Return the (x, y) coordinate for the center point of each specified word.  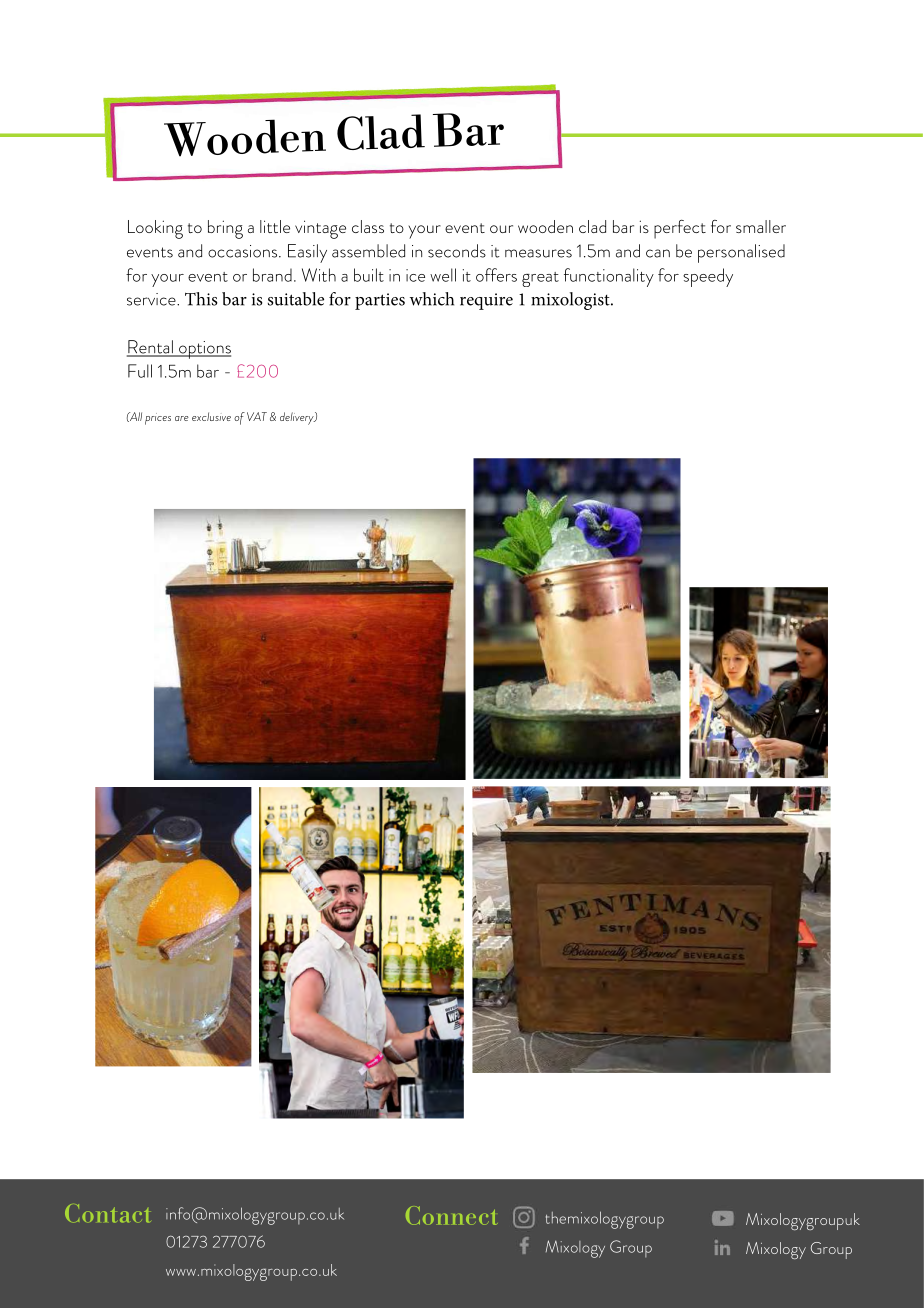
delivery (298, 418)
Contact (108, 1213)
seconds (457, 251)
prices (158, 419)
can (658, 253)
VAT (257, 416)
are (182, 418)
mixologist (571, 301)
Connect (452, 1215)
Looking (155, 229)
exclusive (211, 416)
